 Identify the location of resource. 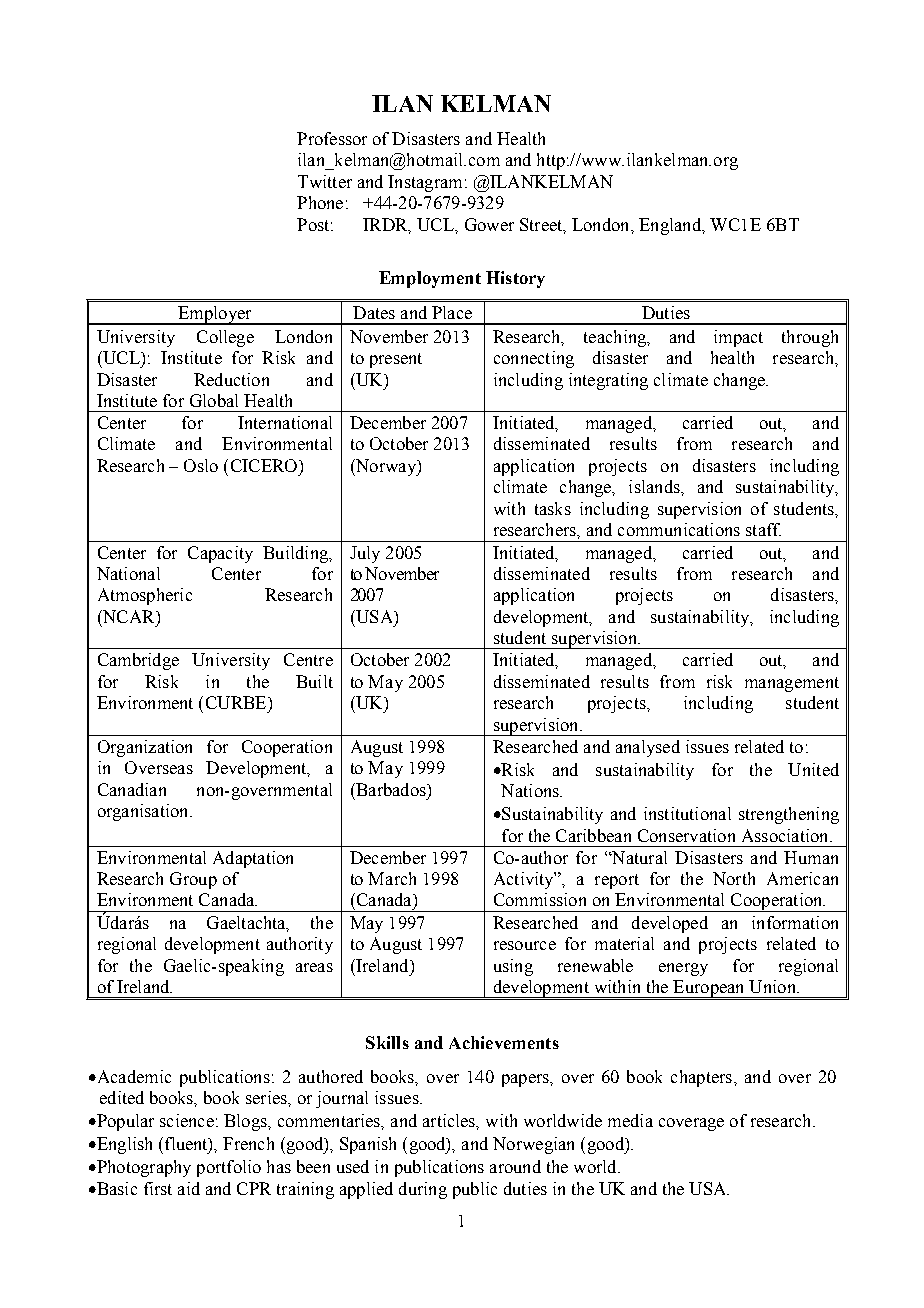
(525, 945).
